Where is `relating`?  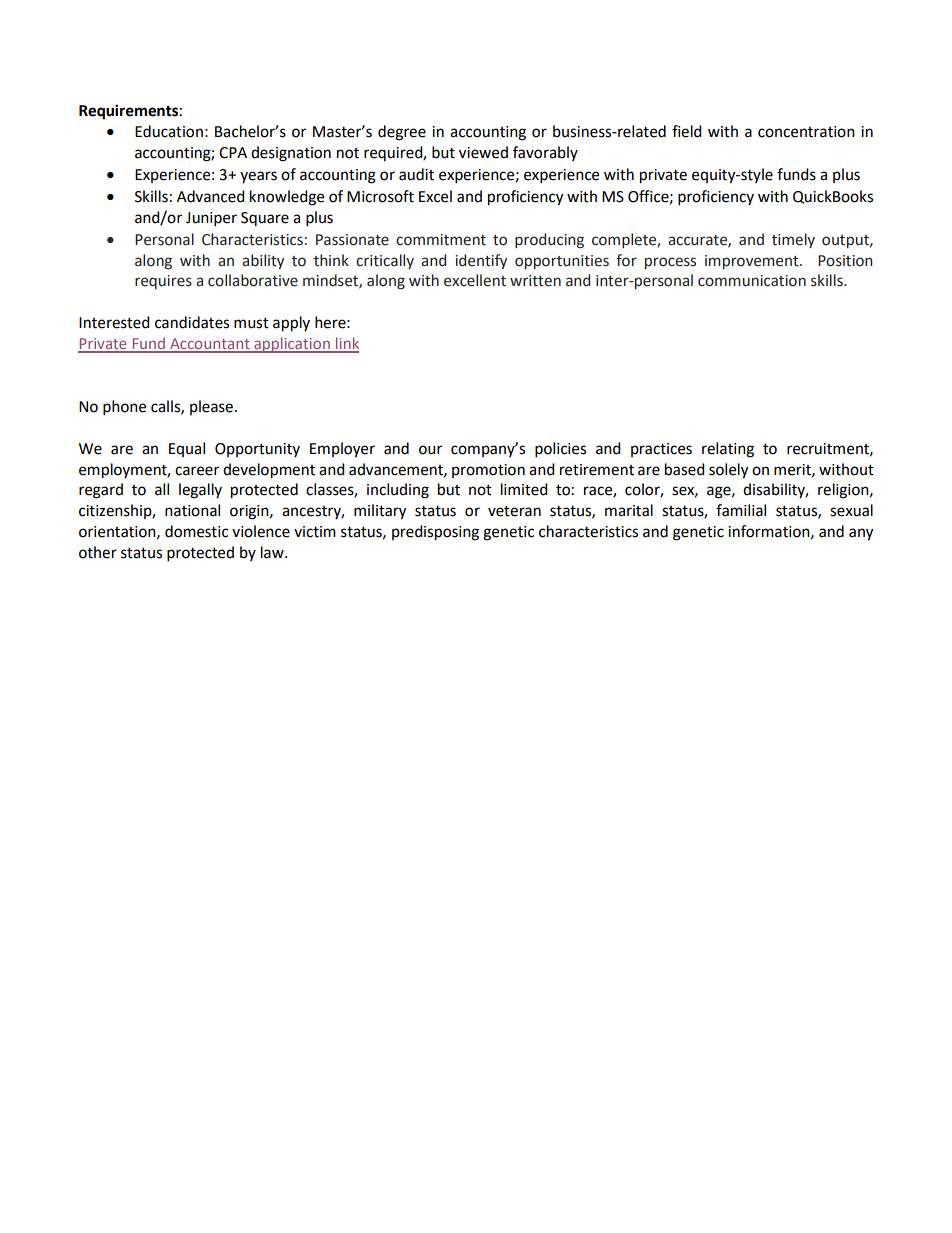 relating is located at coordinates (728, 450).
